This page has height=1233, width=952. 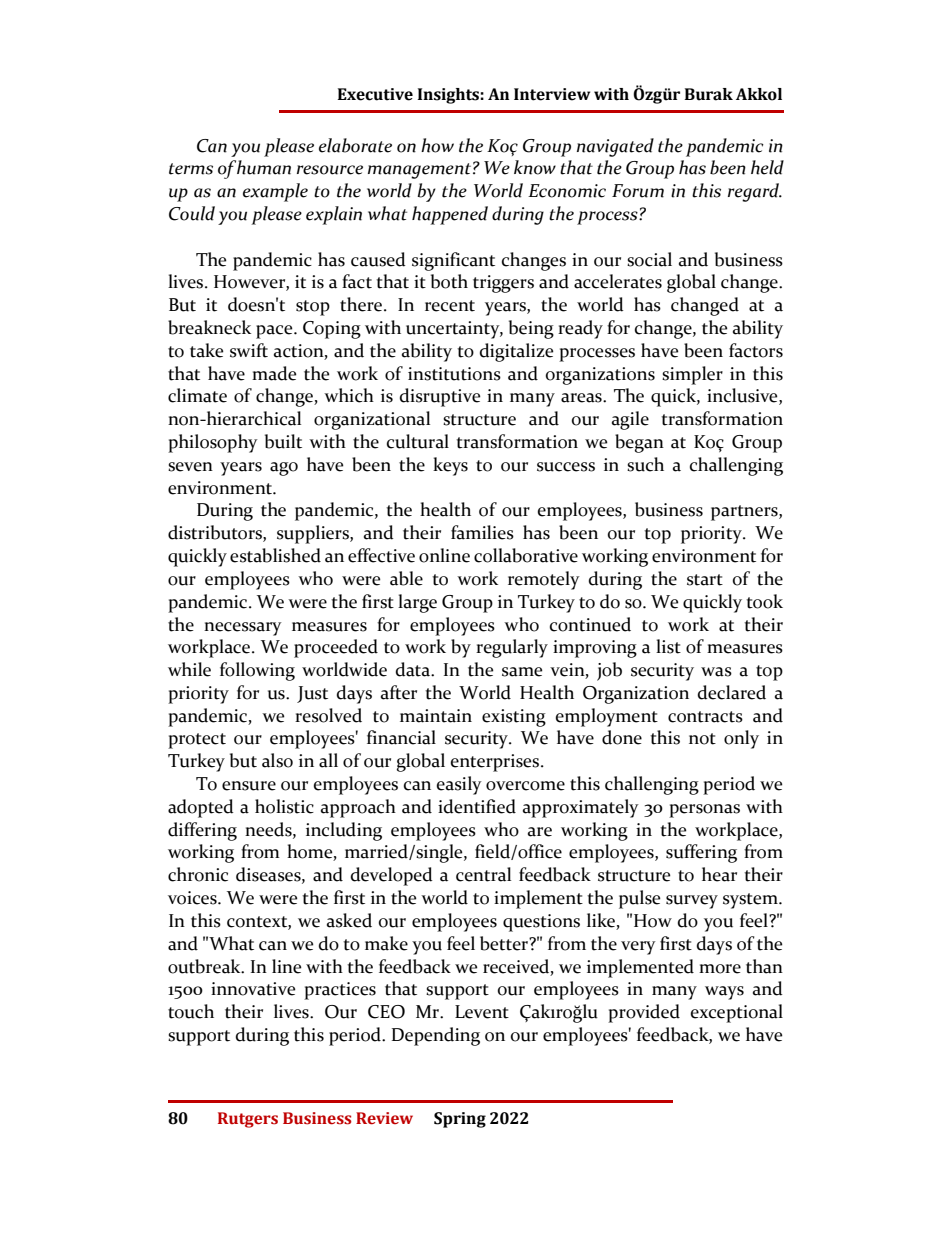 I want to click on not, so click(x=702, y=739).
